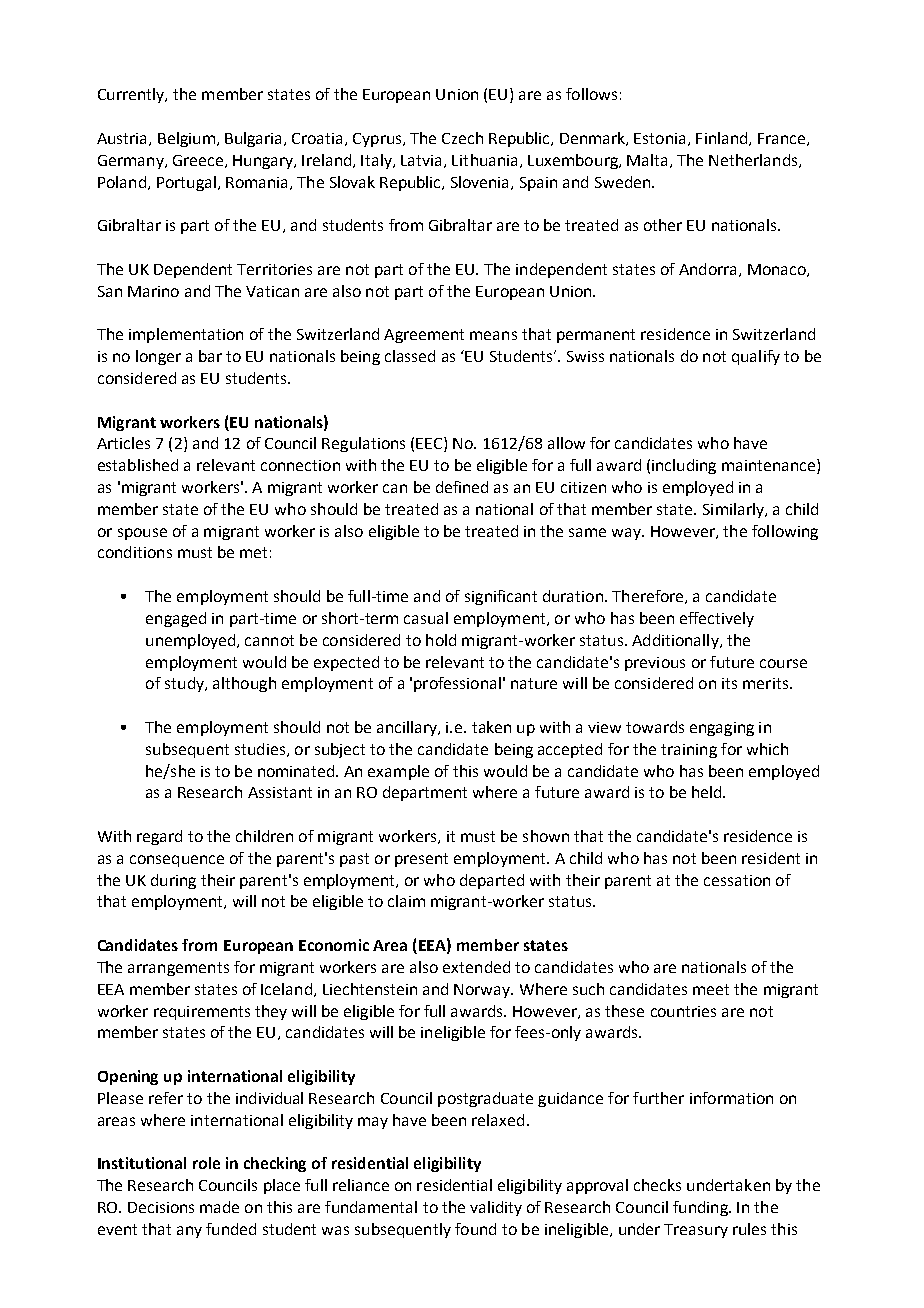 The image size is (924, 1308). Describe the element at coordinates (398, 772) in the screenshot. I see `example` at that location.
